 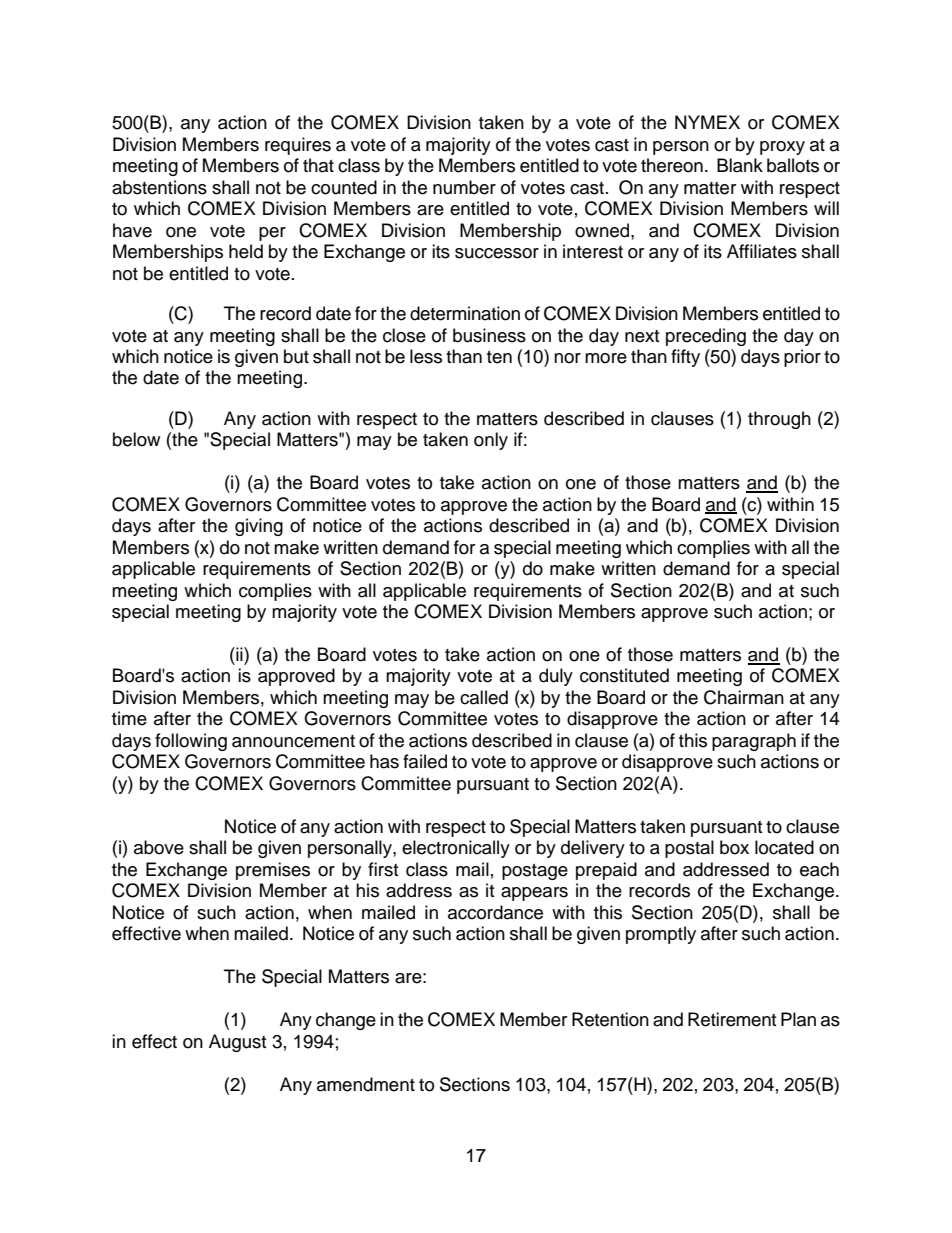 What do you see at coordinates (237, 1043) in the screenshot?
I see `August` at bounding box center [237, 1043].
